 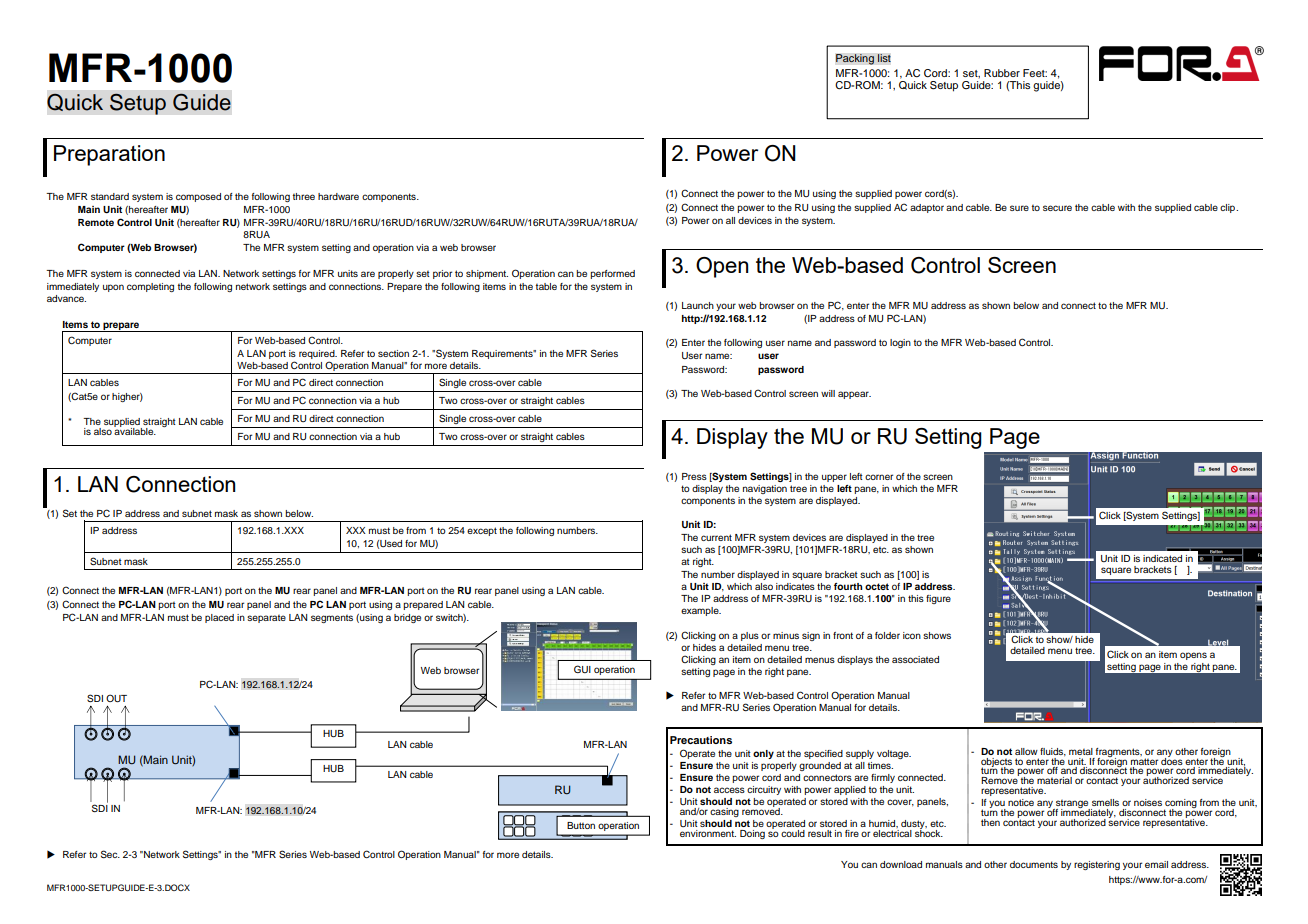 What do you see at coordinates (219, 618) in the screenshot?
I see `placed` at bounding box center [219, 618].
